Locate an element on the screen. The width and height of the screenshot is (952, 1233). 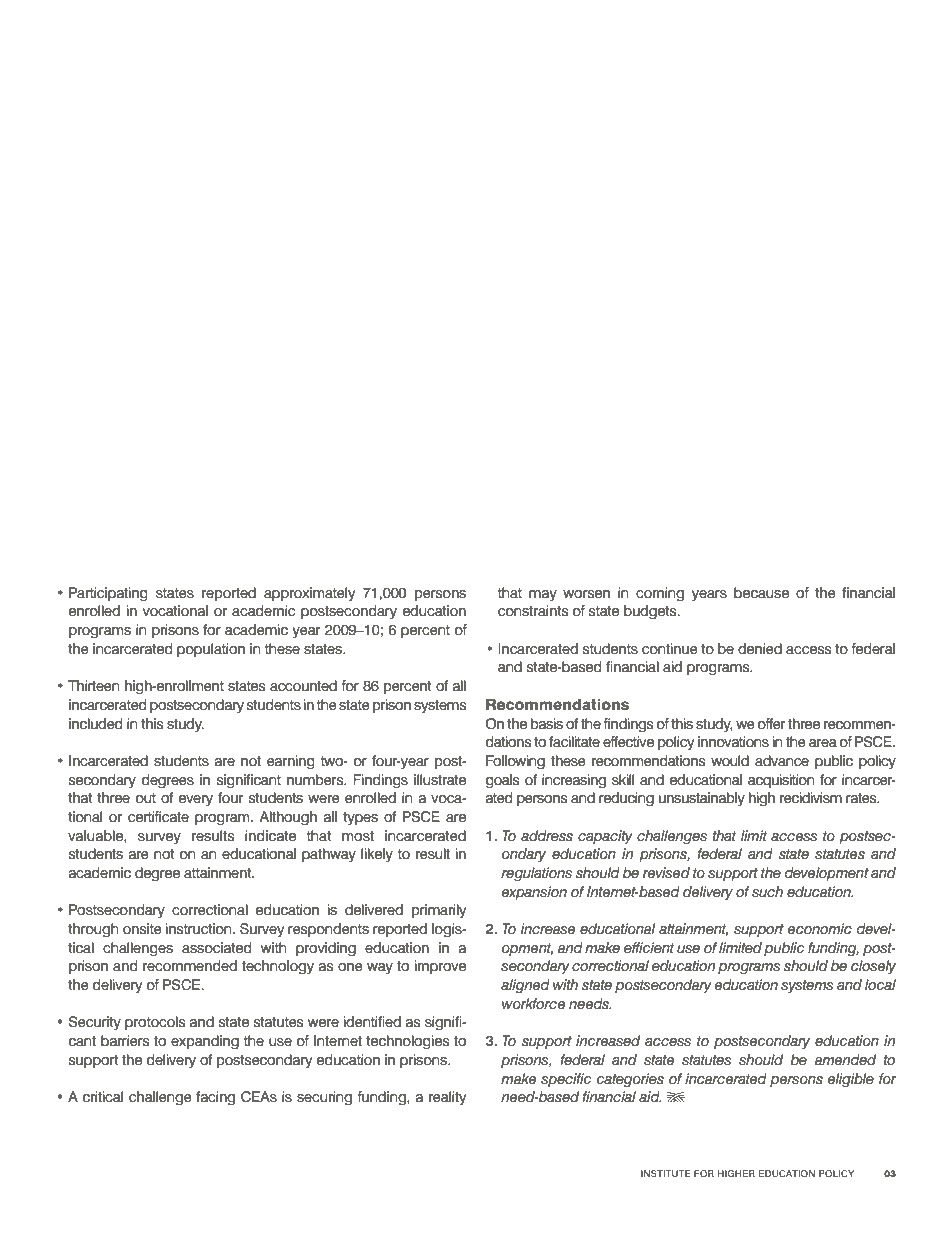
because is located at coordinates (761, 593).
